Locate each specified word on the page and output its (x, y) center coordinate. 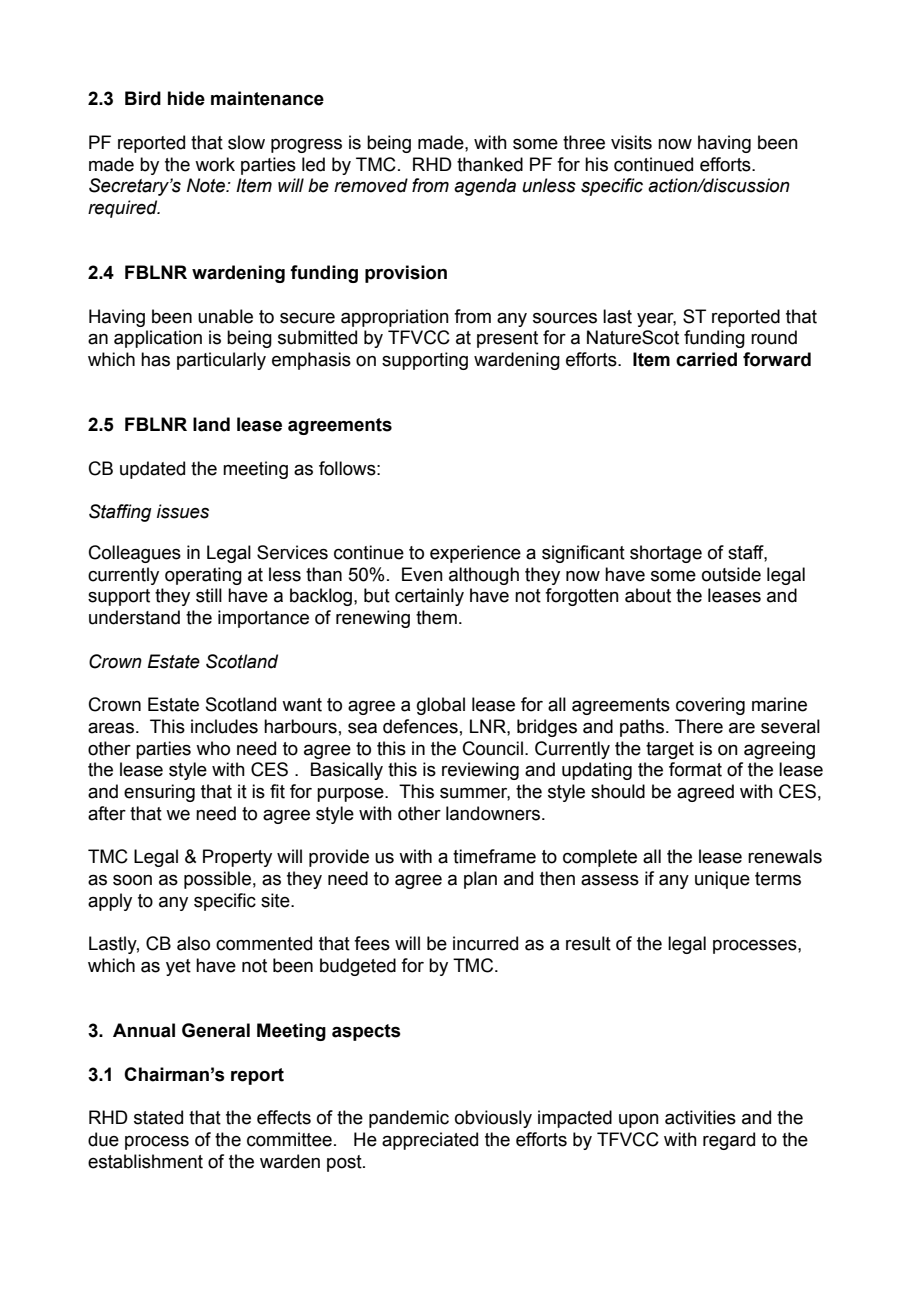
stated (158, 1117)
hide (186, 98)
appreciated (430, 1141)
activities (700, 1117)
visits (631, 142)
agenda (485, 187)
